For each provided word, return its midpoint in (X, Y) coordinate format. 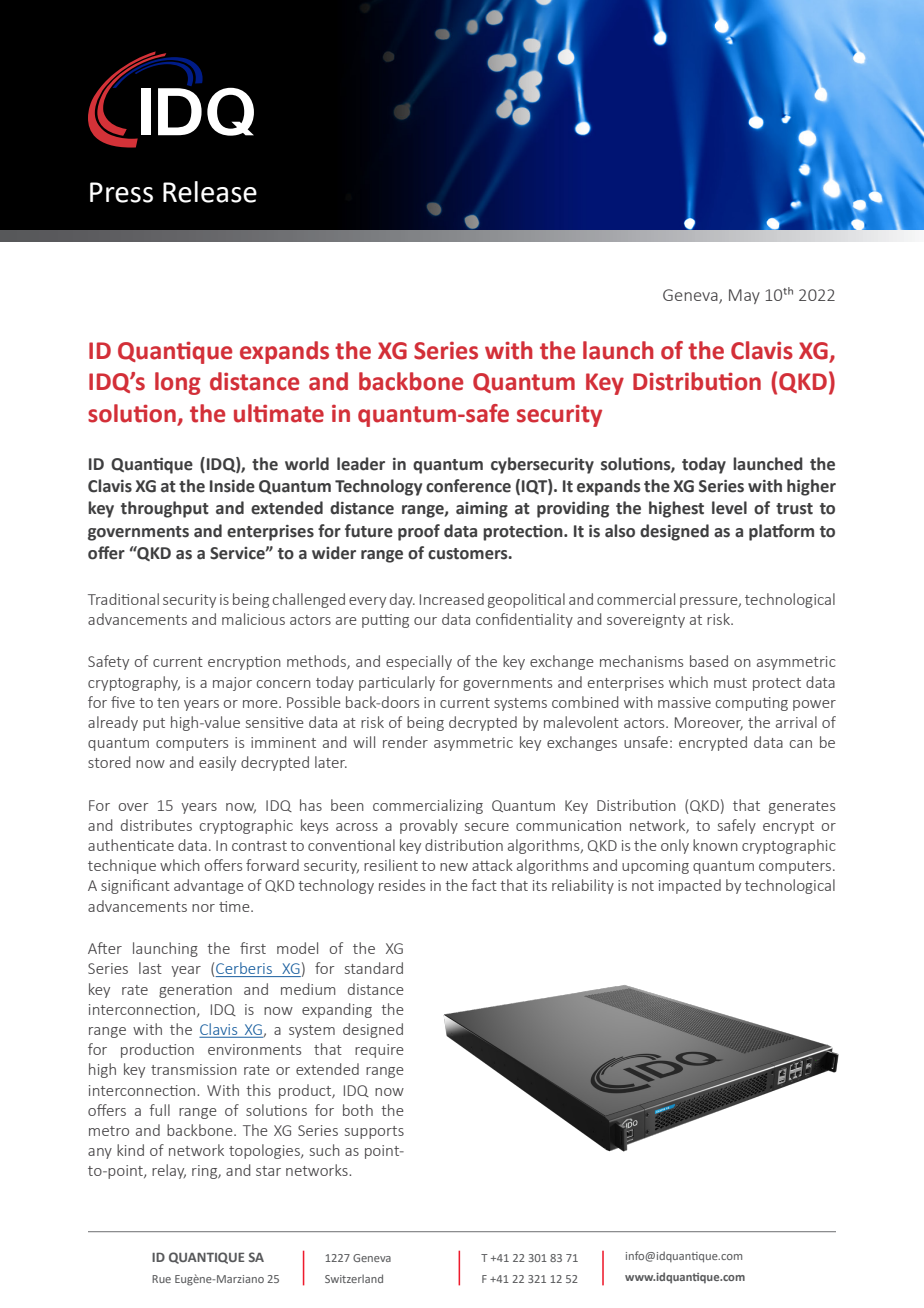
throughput (165, 509)
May (744, 296)
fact (484, 885)
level (729, 508)
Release (210, 192)
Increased (452, 599)
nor (203, 908)
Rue (161, 1279)
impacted (690, 886)
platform (781, 532)
